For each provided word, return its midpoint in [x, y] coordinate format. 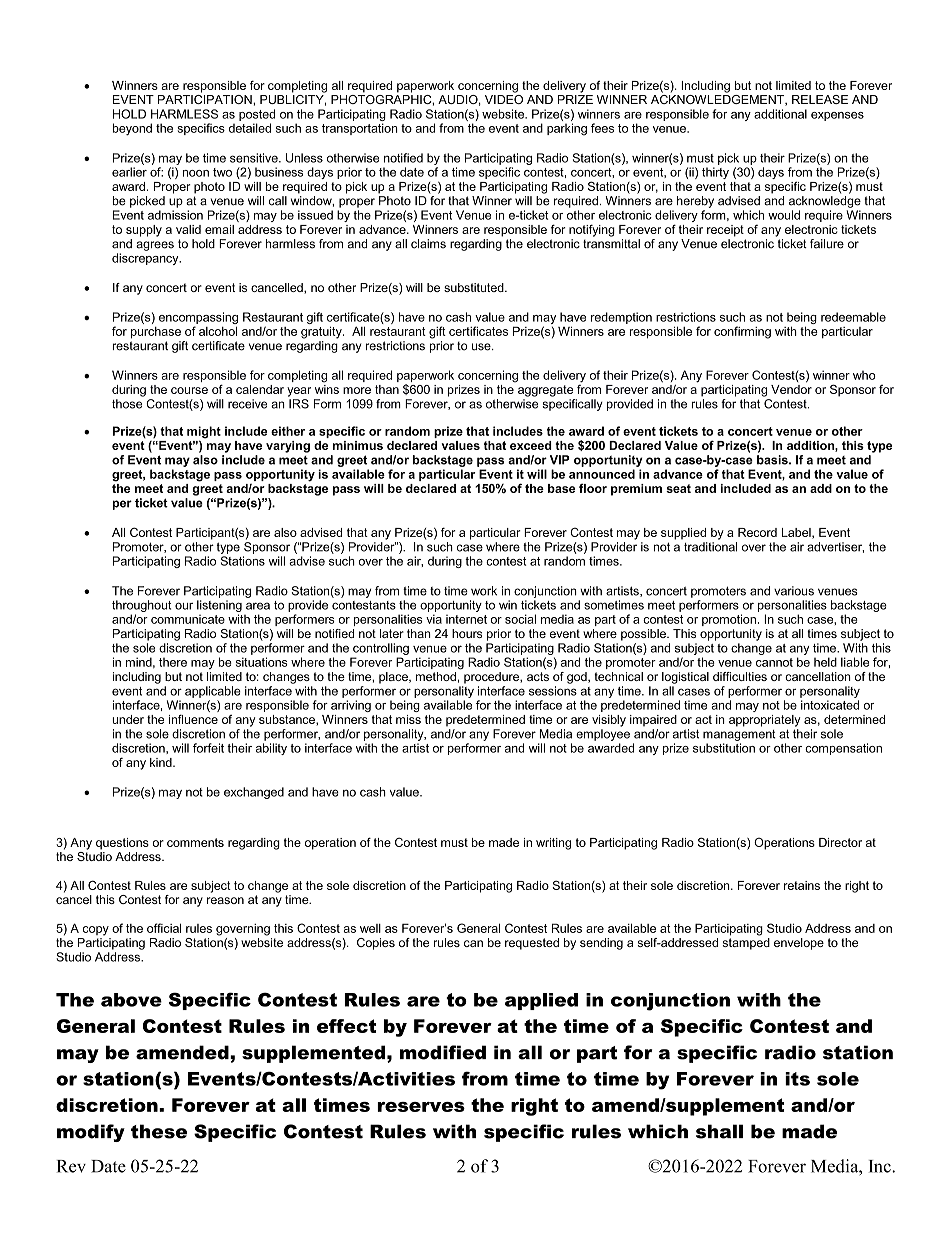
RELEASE [820, 99]
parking [567, 129]
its [797, 1079]
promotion [729, 620]
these [159, 1131]
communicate [188, 619]
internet [466, 619]
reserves [421, 1107]
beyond [132, 129]
